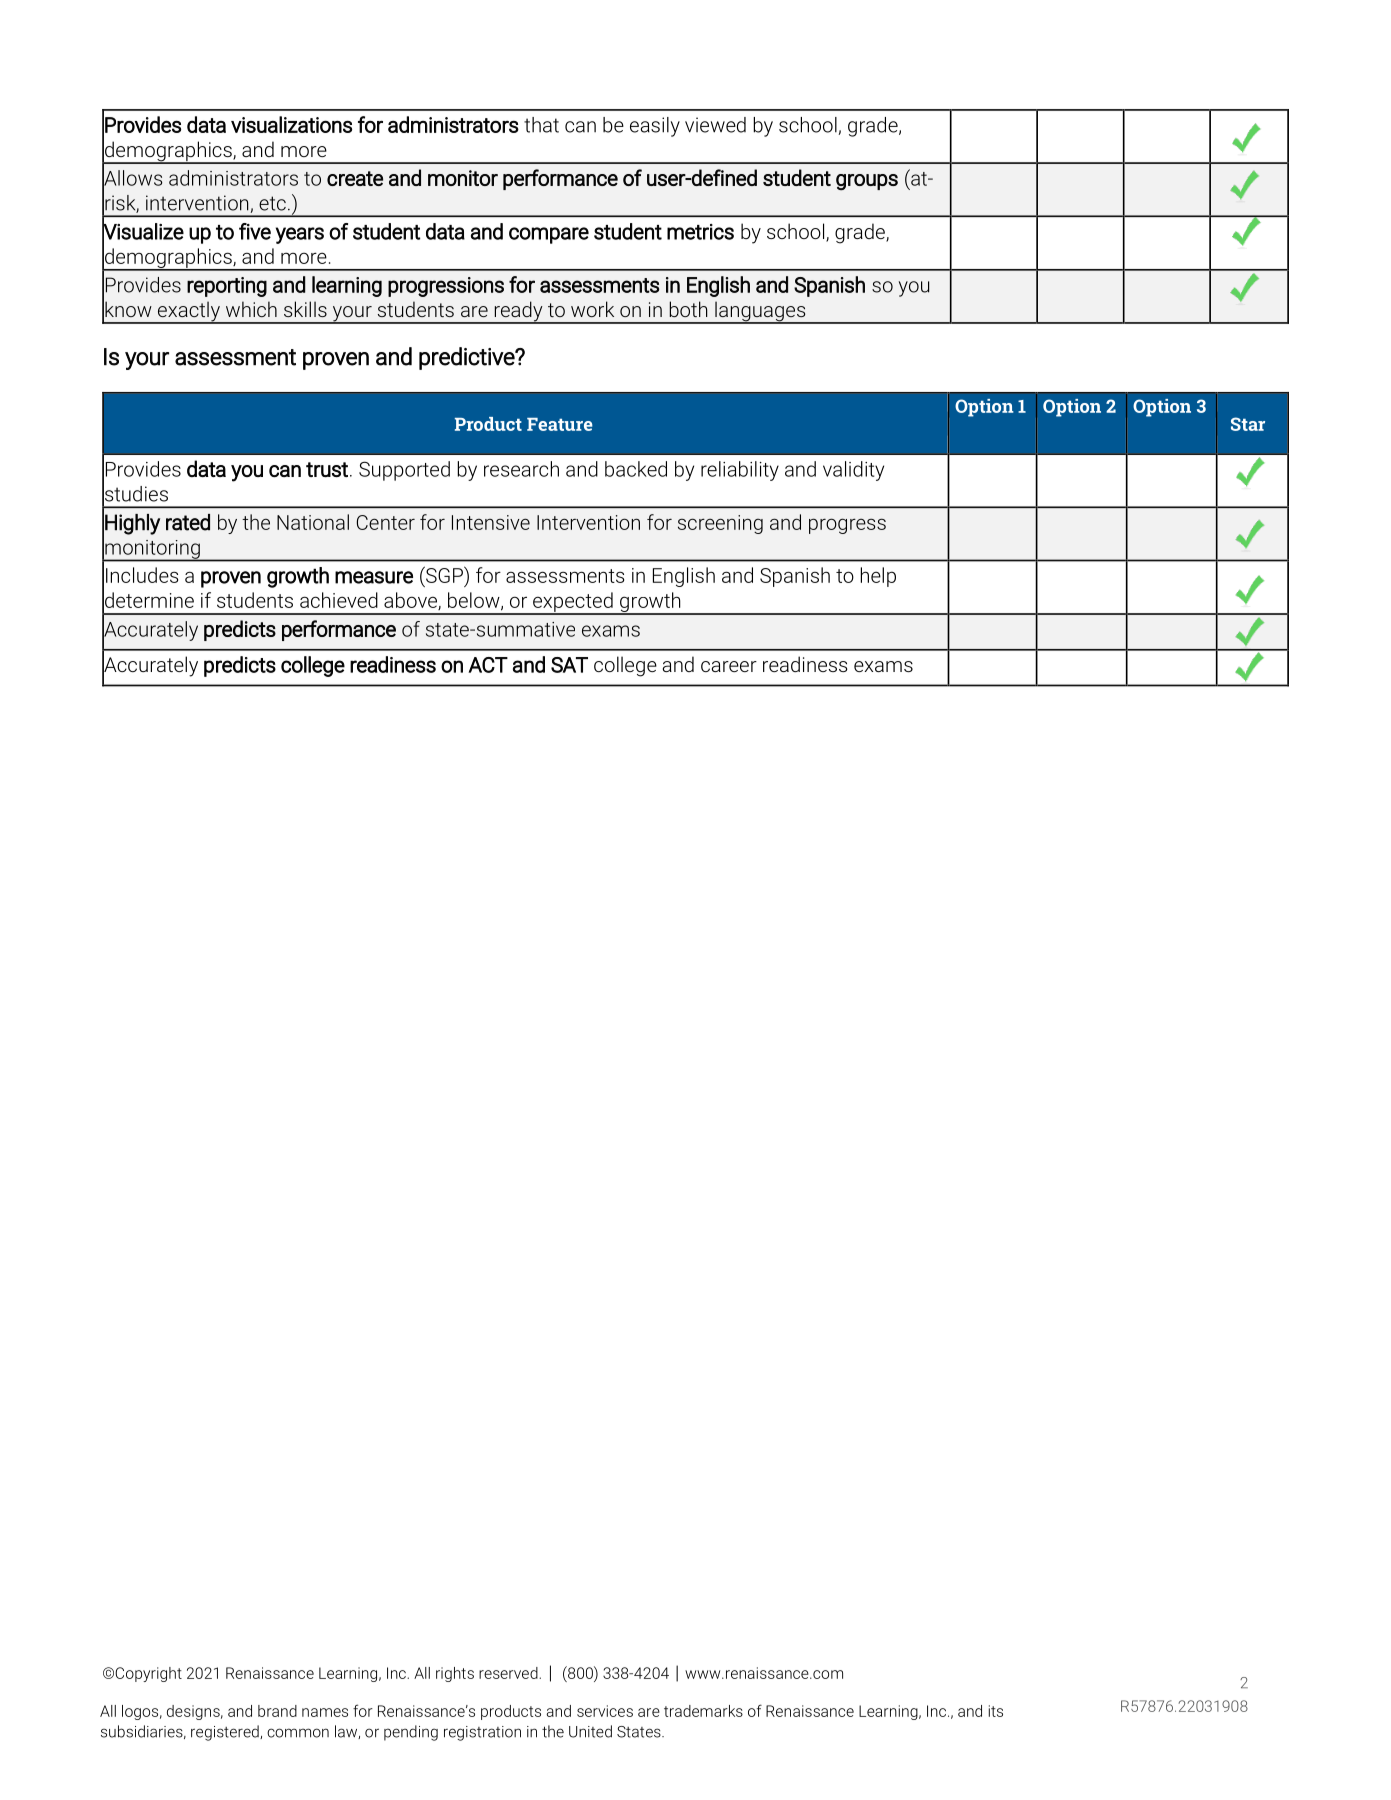  What do you see at coordinates (605, 1711) in the page?
I see `services` at bounding box center [605, 1711].
